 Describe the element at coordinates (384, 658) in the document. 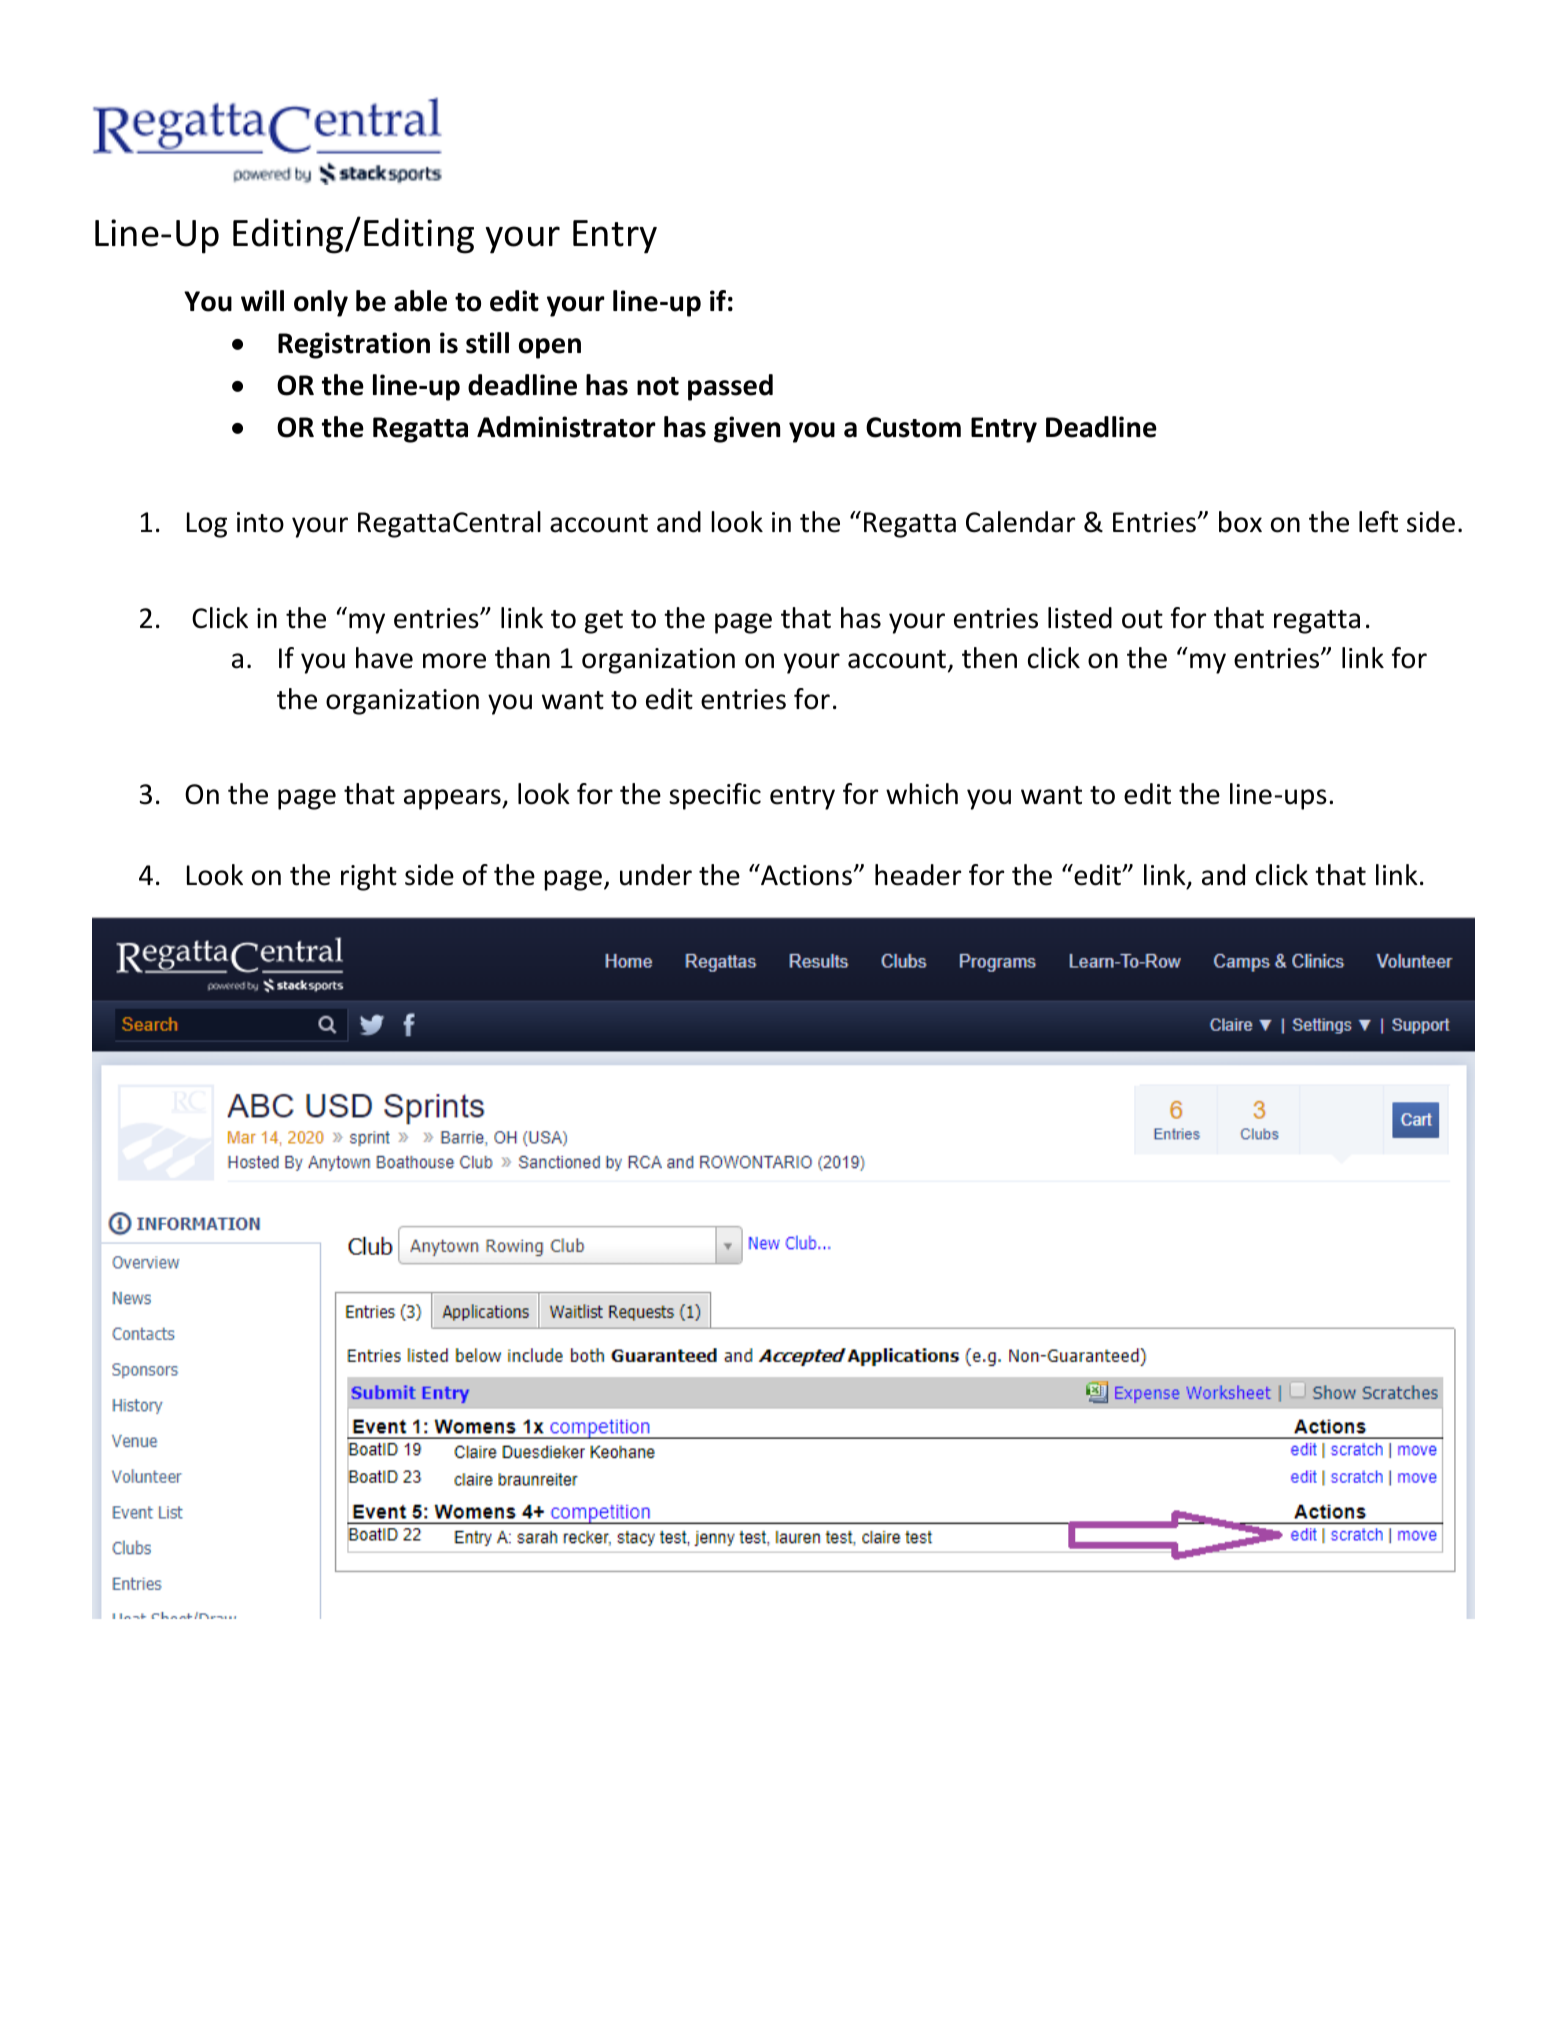

I see `have` at that location.
